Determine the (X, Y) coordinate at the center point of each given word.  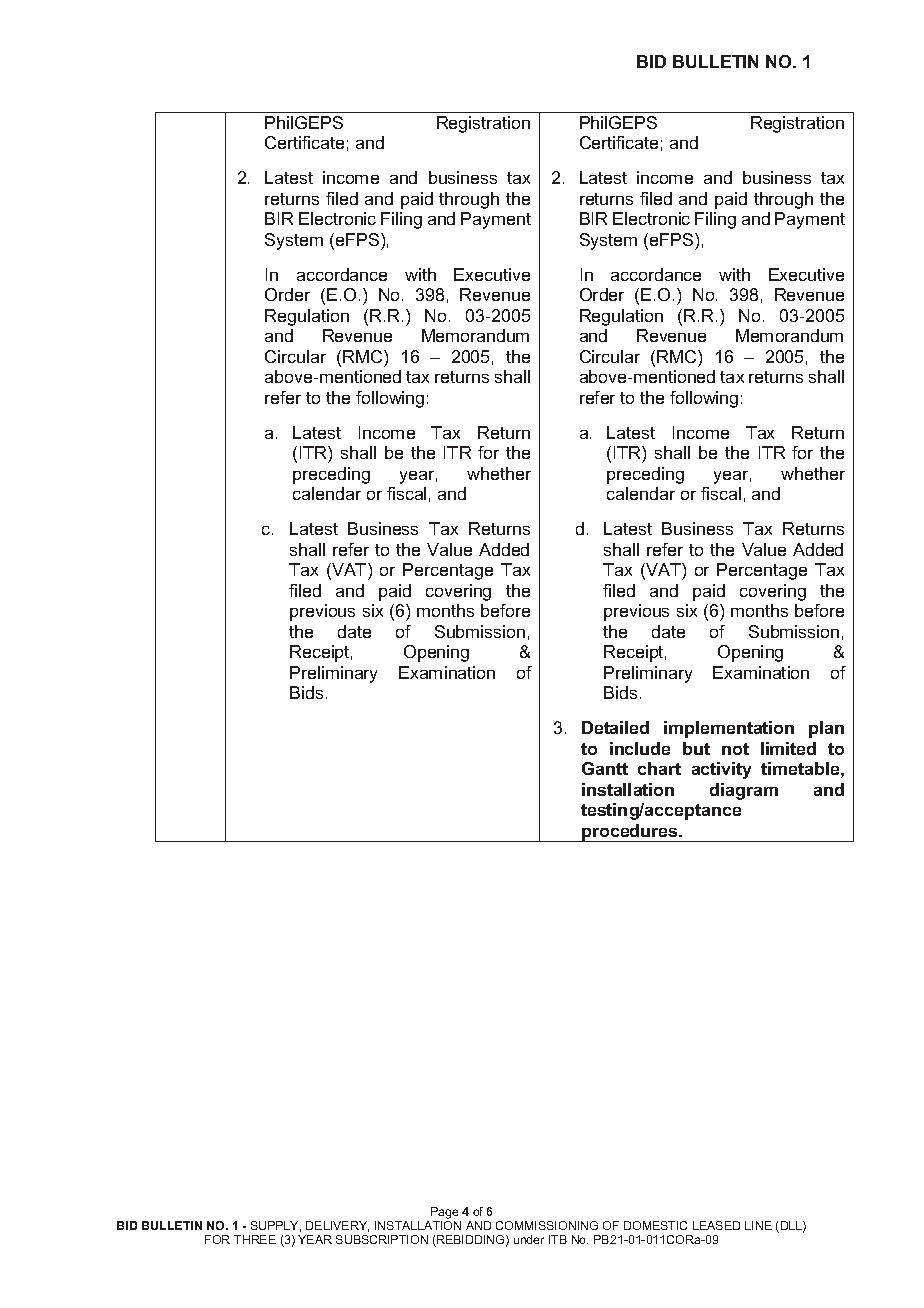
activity (721, 770)
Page (444, 1213)
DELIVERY (337, 1226)
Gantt (605, 768)
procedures (630, 833)
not (735, 749)
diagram (744, 791)
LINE (758, 1225)
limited (788, 748)
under (529, 1239)
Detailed (615, 727)
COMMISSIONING (547, 1225)
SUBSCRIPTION (382, 1239)
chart (659, 768)
